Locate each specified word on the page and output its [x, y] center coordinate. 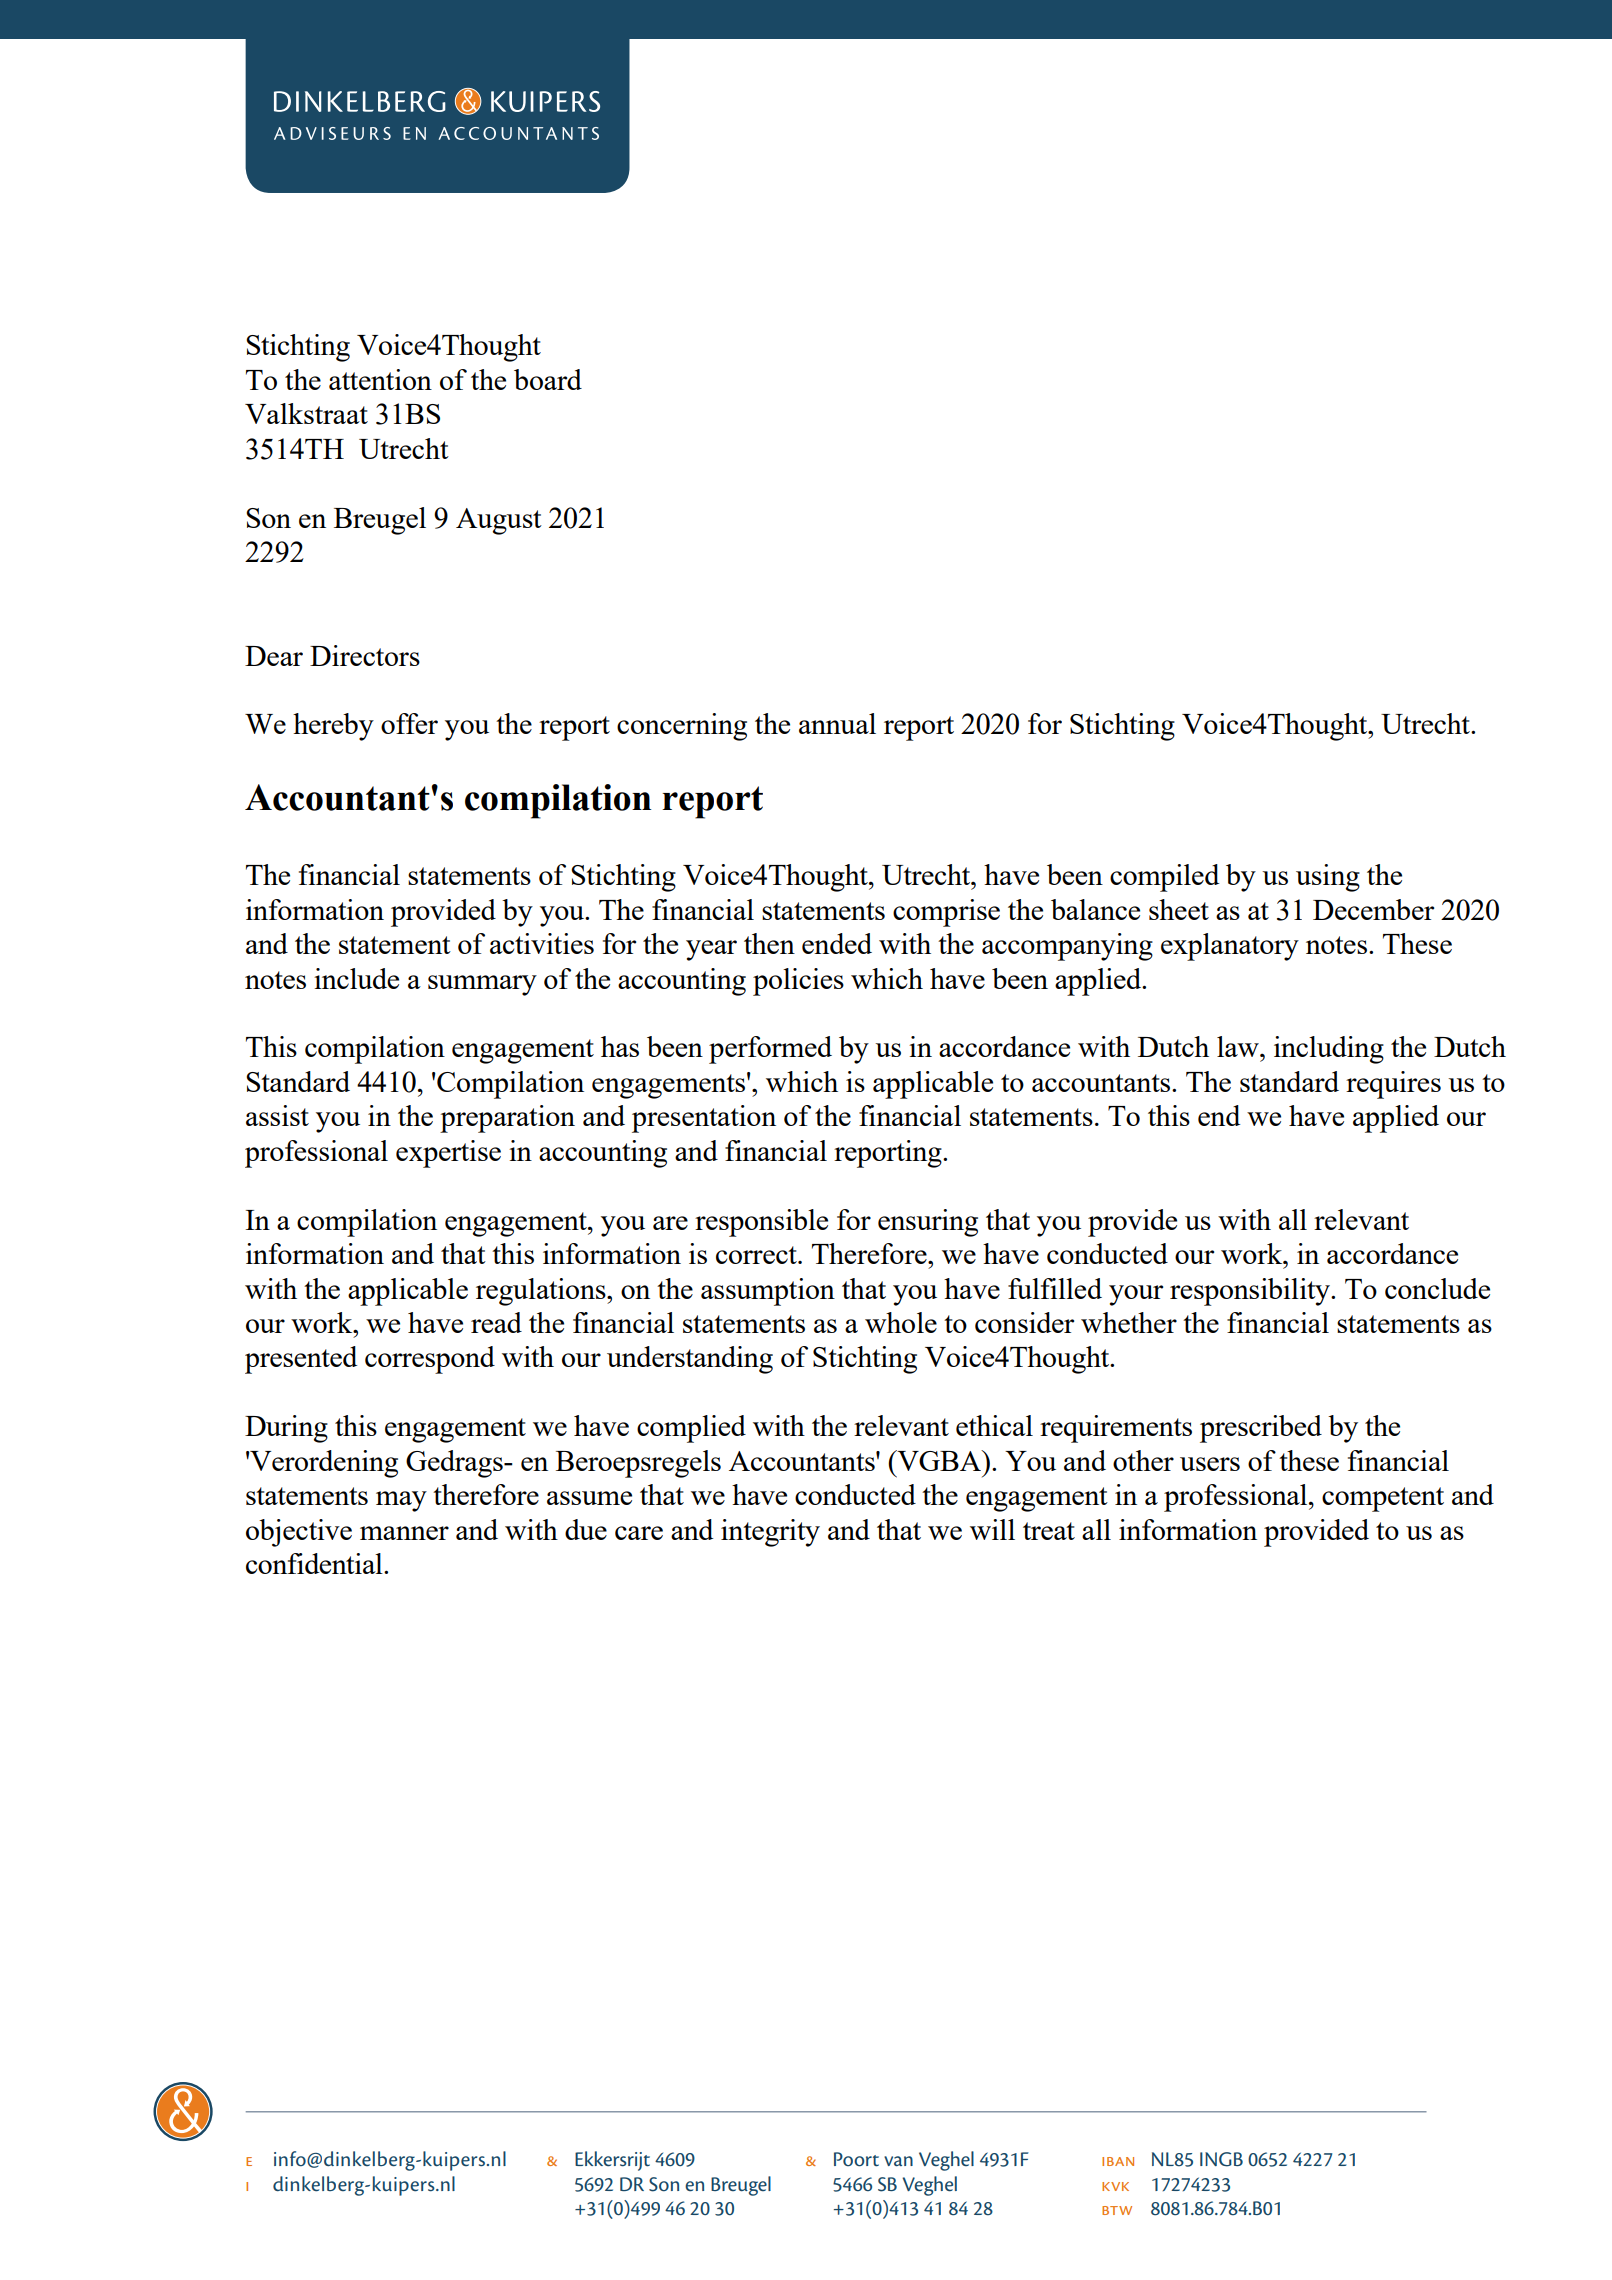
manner [404, 1533]
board [548, 379]
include [356, 978]
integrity [770, 1533]
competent [1383, 1499]
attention [380, 379]
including [1329, 1050]
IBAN [1118, 2161]
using [1328, 878]
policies [798, 982]
